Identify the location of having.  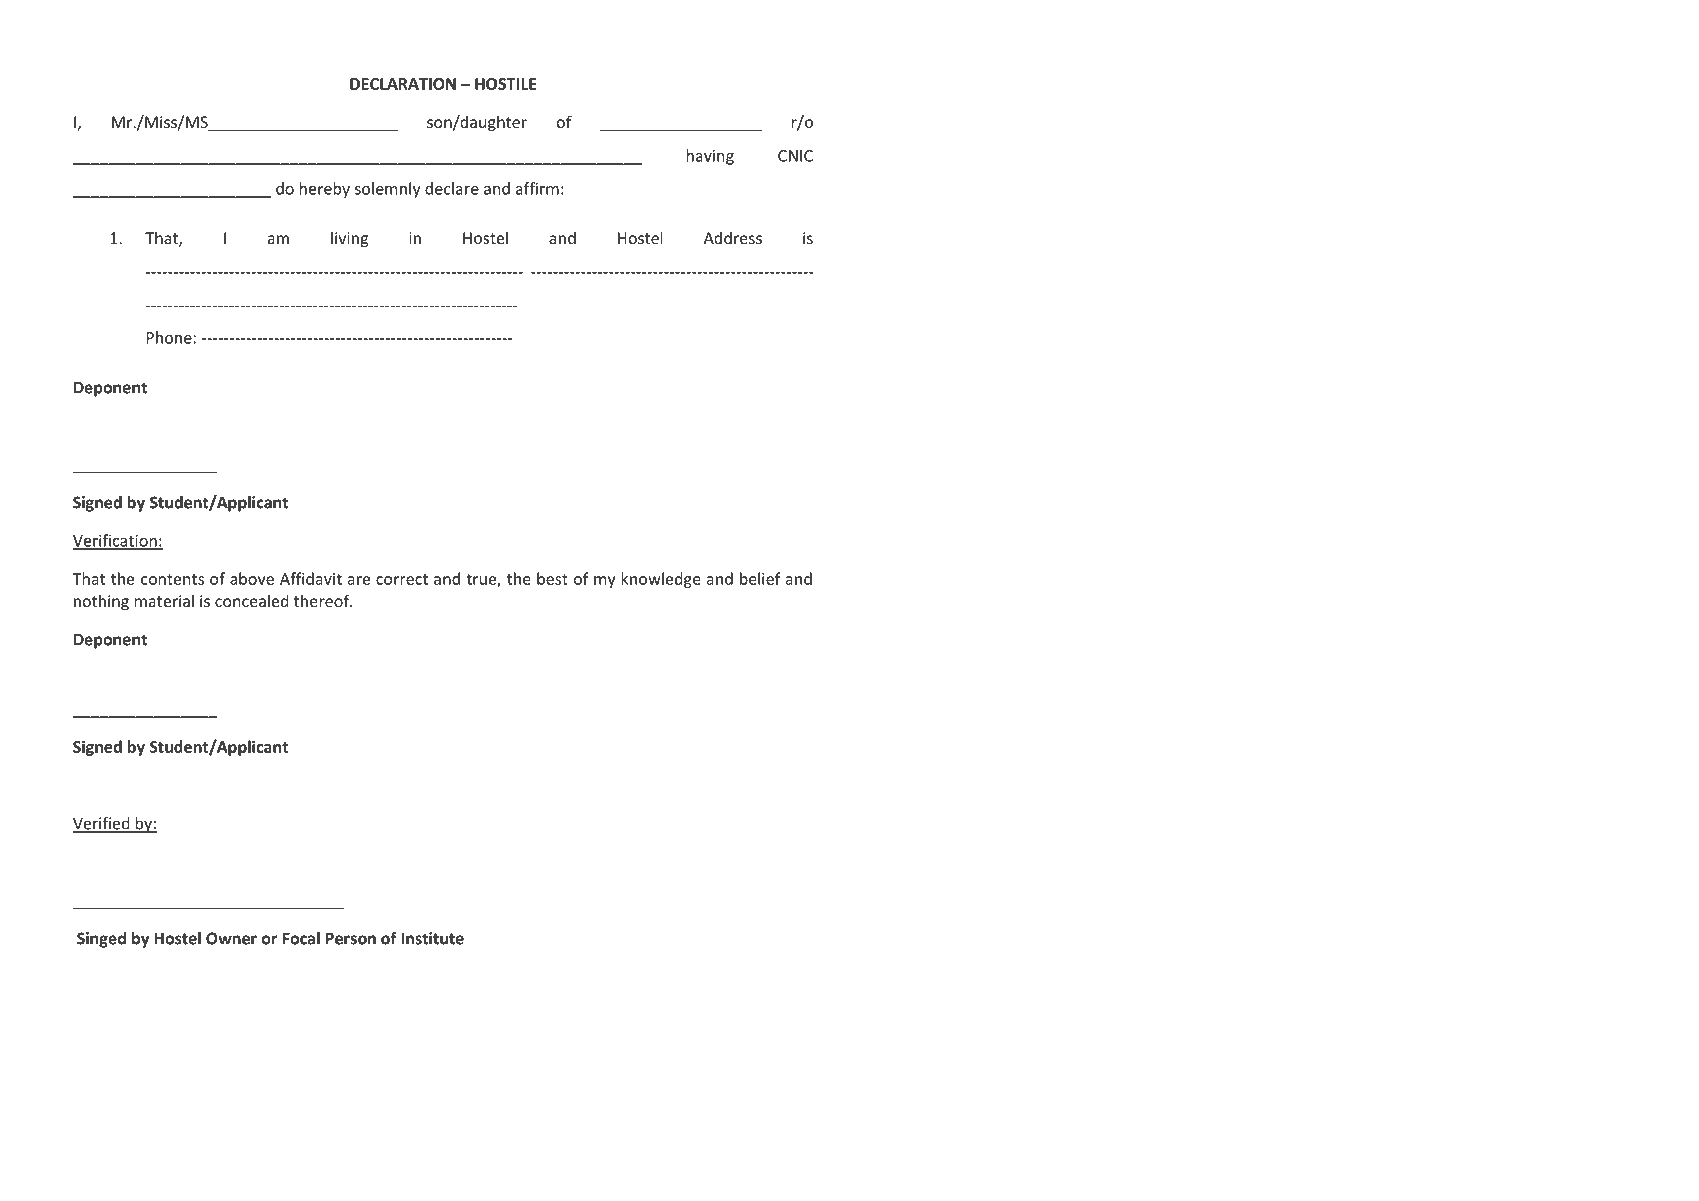
(710, 157).
